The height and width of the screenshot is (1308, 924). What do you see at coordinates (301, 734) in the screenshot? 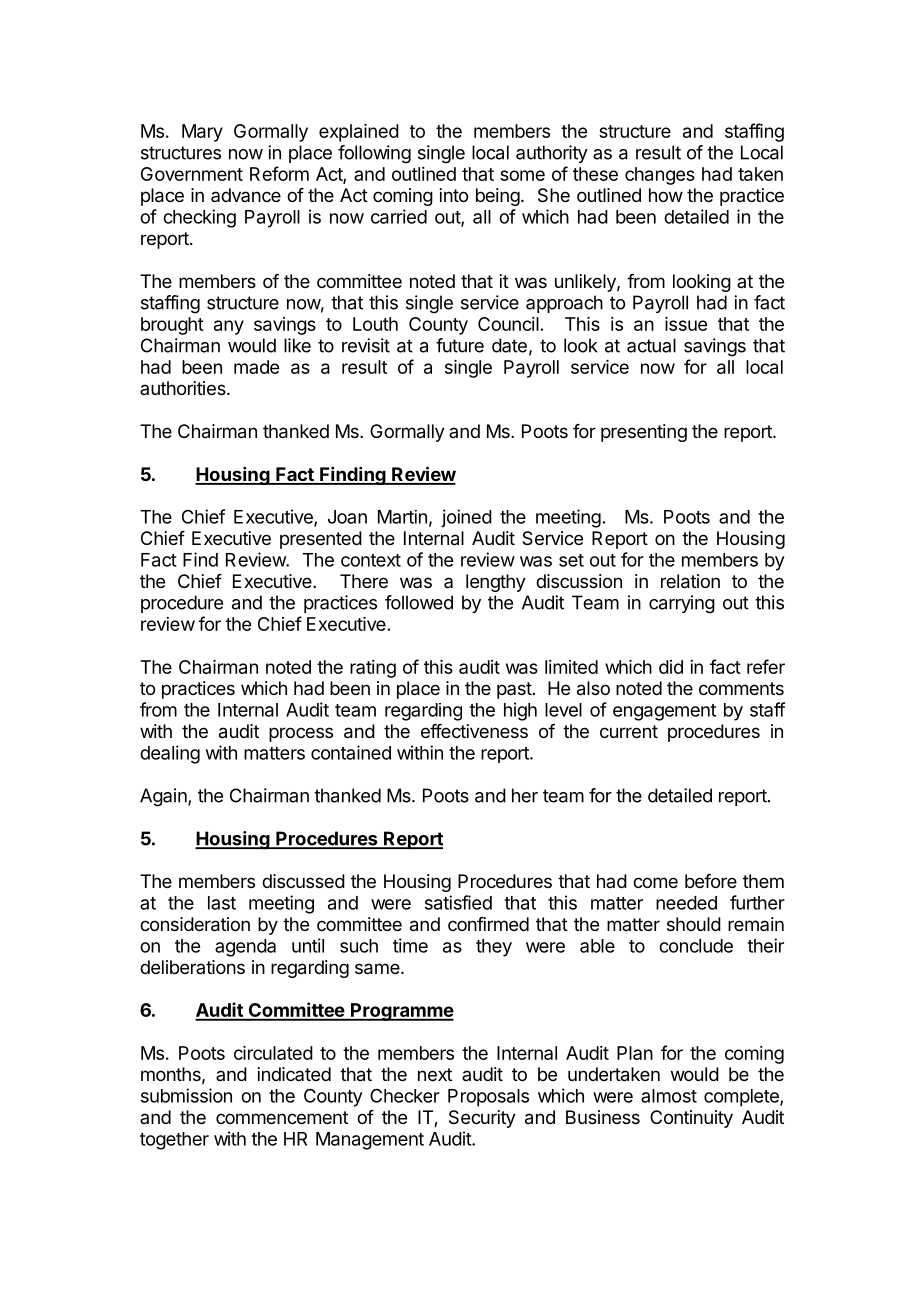
I see `process` at bounding box center [301, 734].
